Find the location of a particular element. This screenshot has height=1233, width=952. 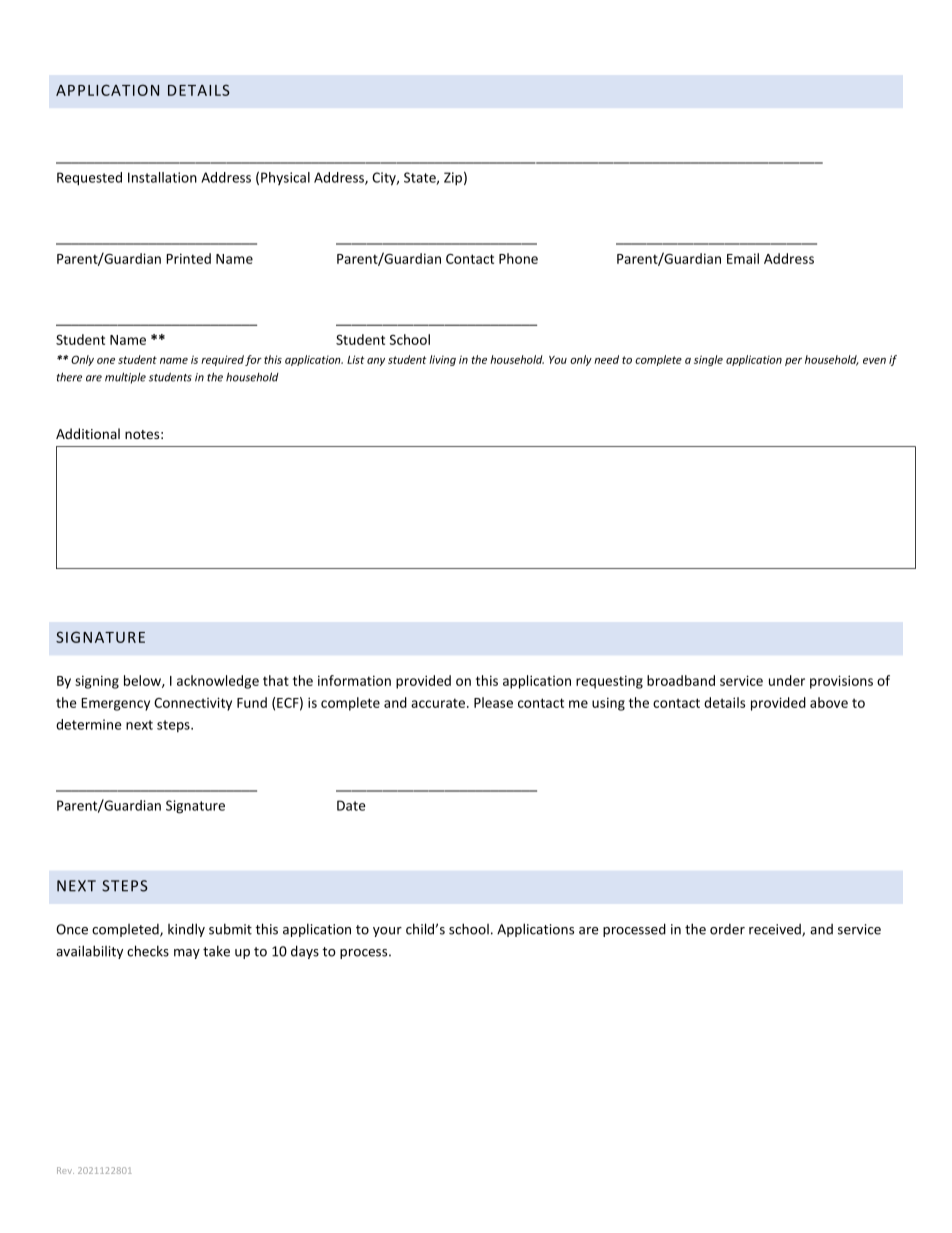

Email is located at coordinates (743, 258).
